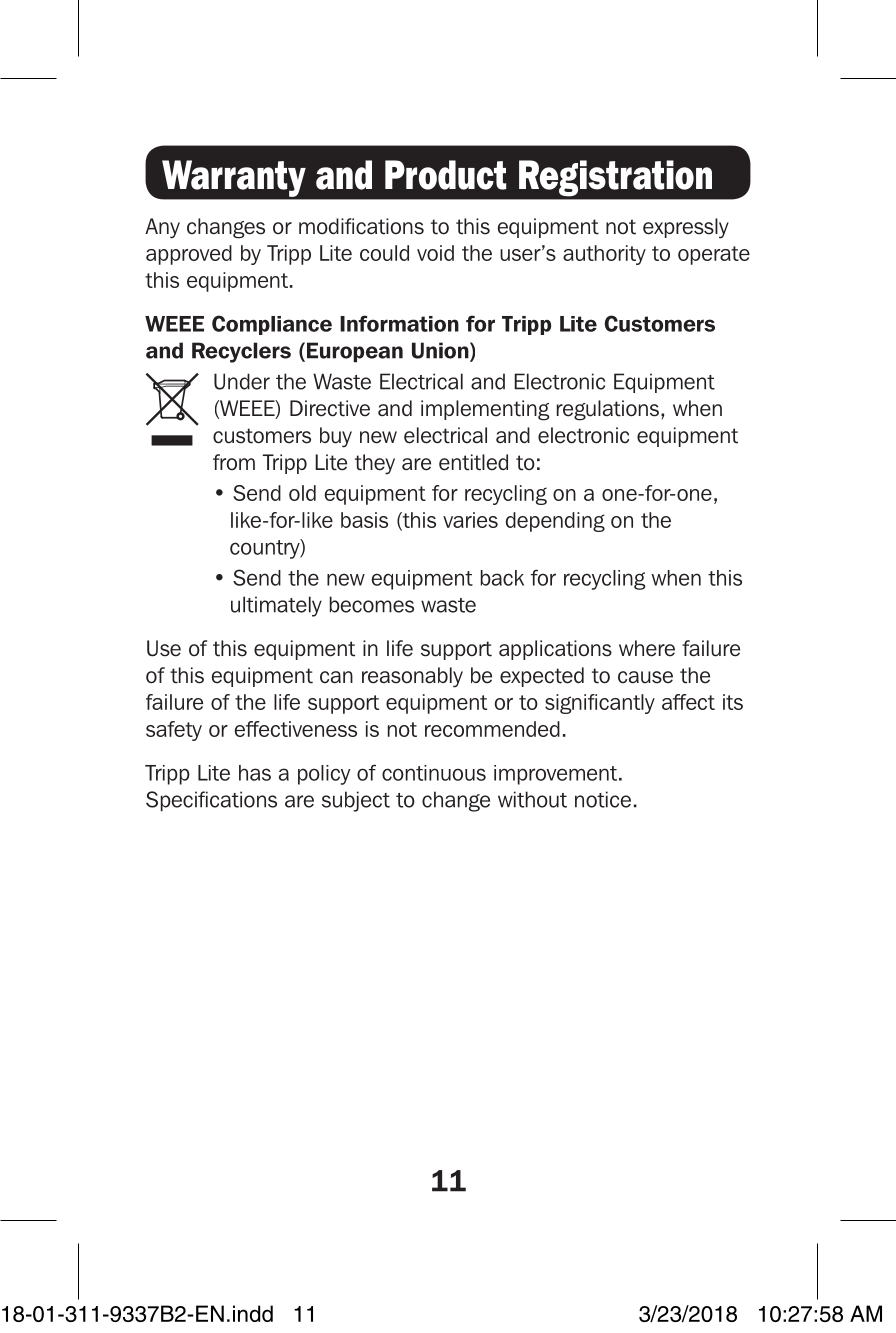 The height and width of the screenshot is (1333, 896). Describe the element at coordinates (255, 773) in the screenshot. I see `has` at that location.
